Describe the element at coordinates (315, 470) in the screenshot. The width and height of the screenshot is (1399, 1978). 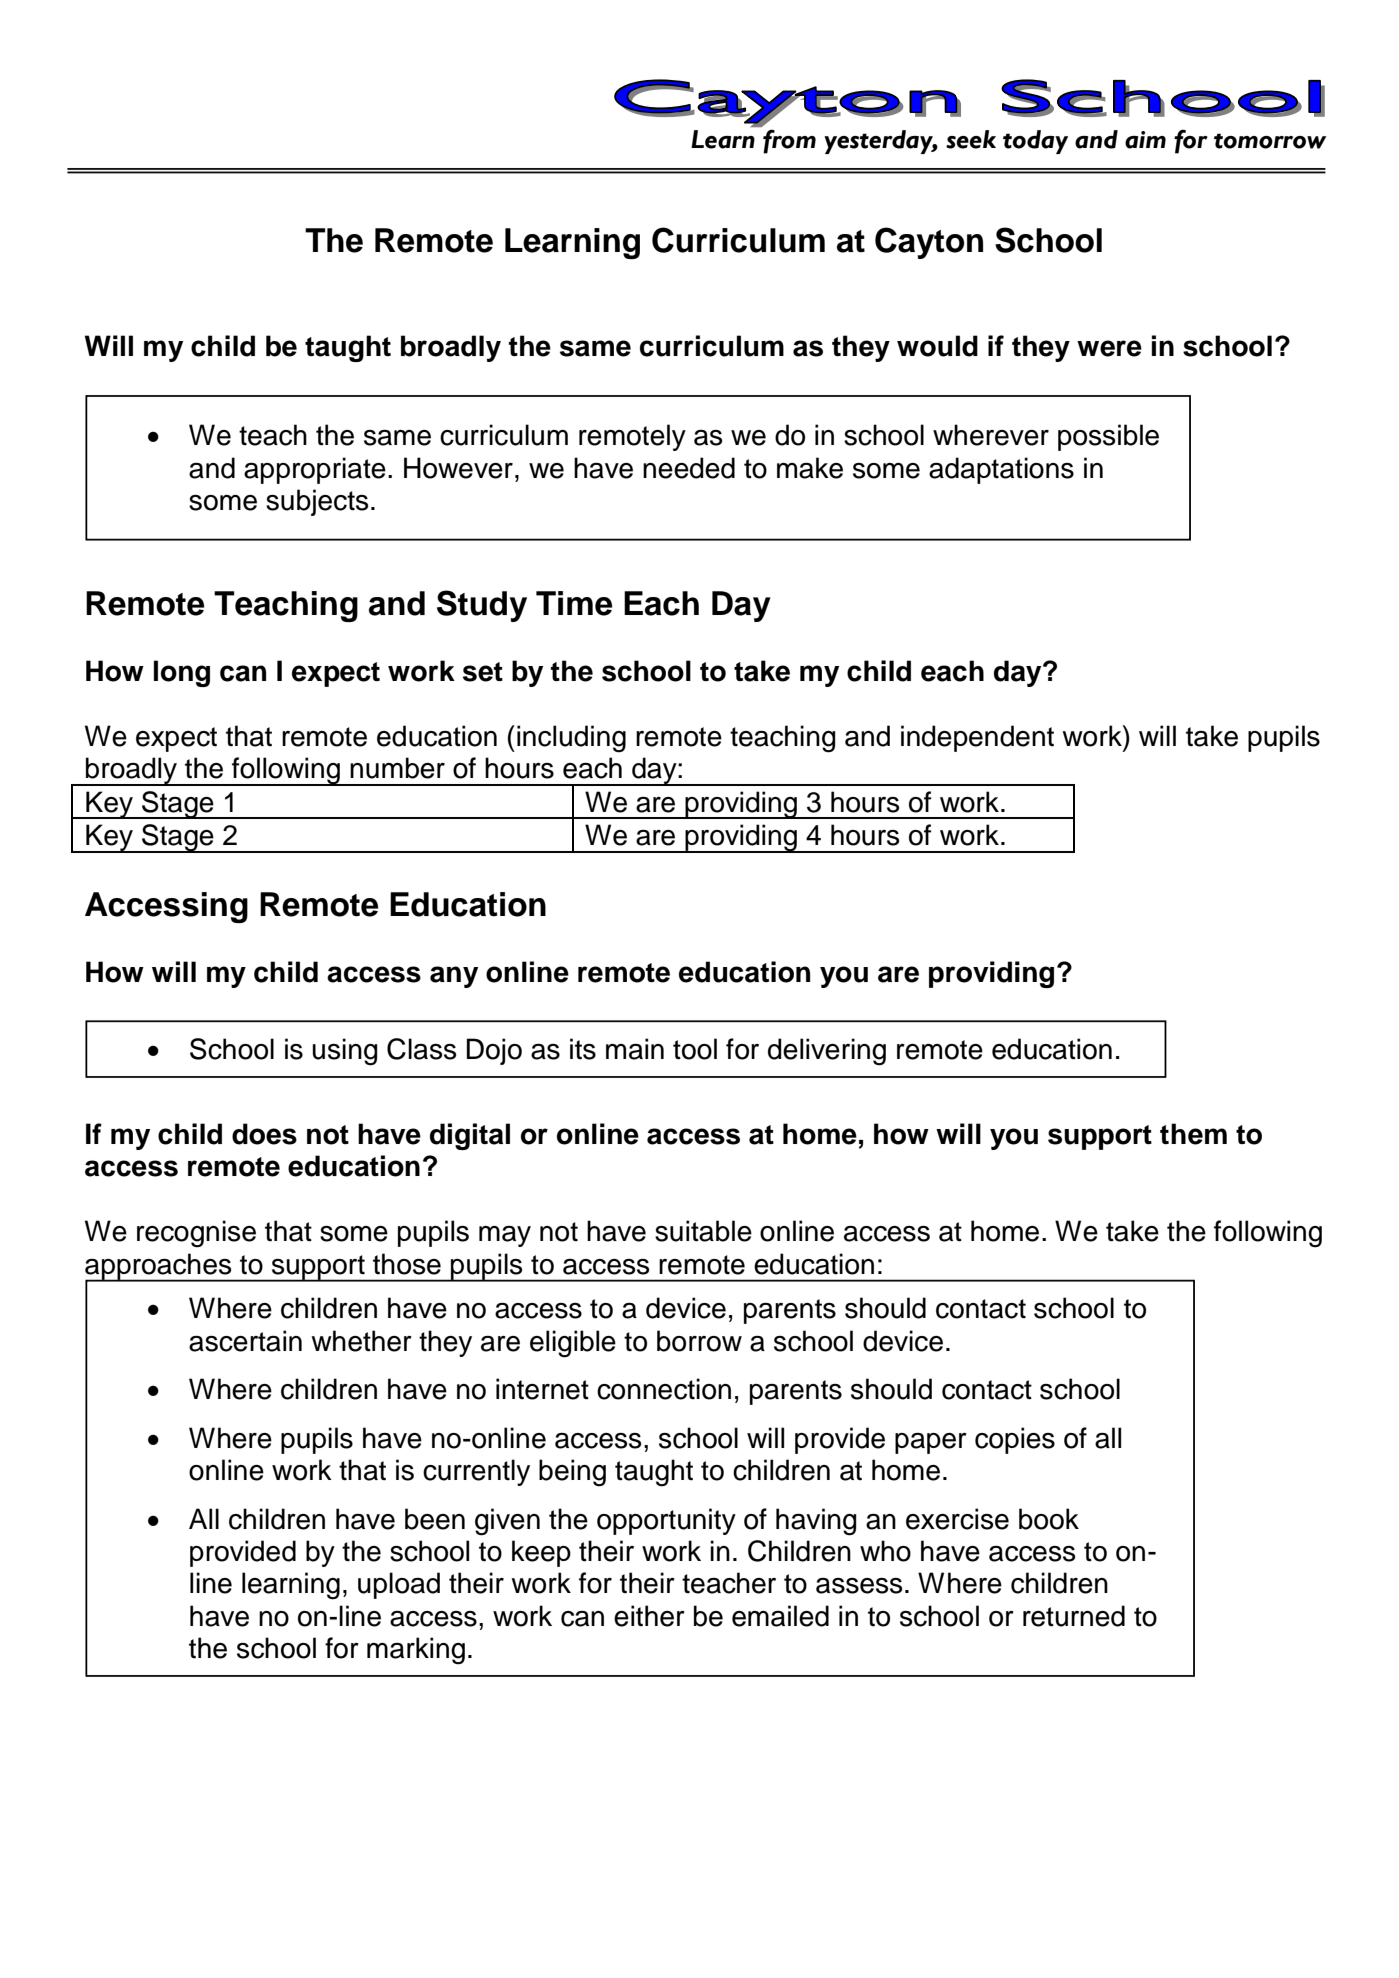
I see `appropriate` at that location.
